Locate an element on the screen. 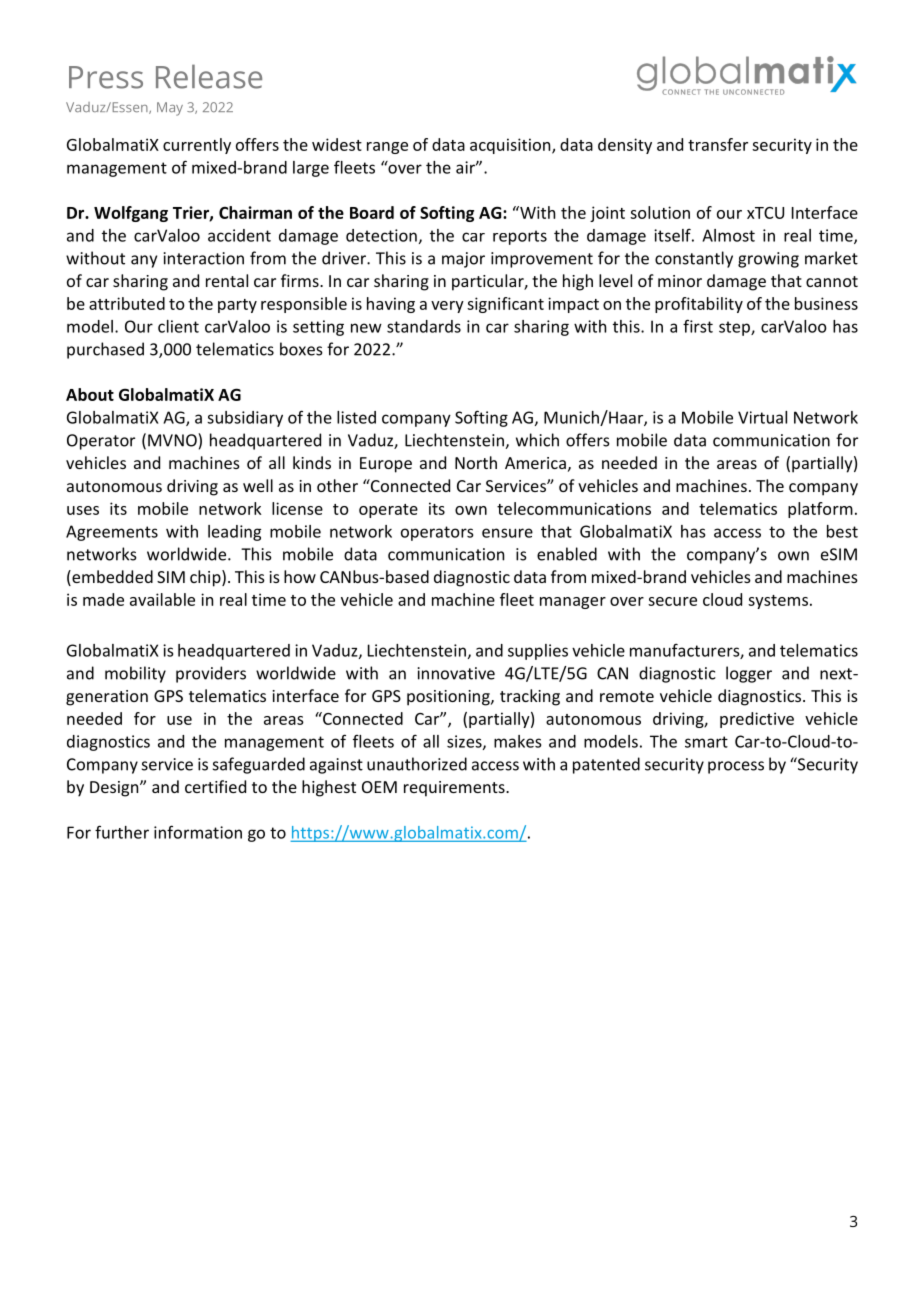 The width and height of the screenshot is (924, 1308). May is located at coordinates (170, 109).
